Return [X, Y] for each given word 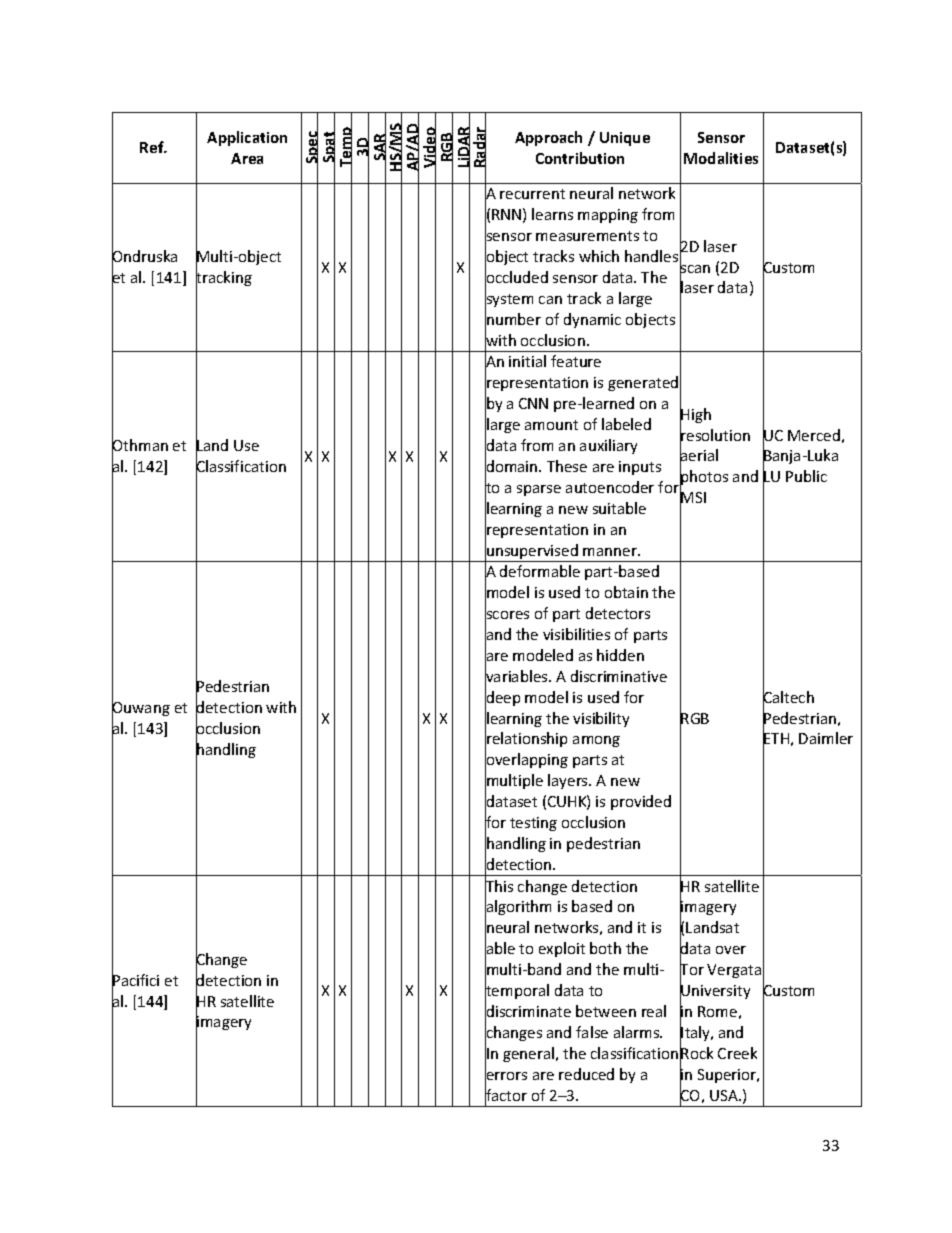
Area [247, 158]
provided [641, 802]
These [567, 466]
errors [506, 1076]
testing [533, 824]
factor [506, 1095]
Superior [728, 1076]
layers [569, 781]
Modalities [721, 158]
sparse [539, 490]
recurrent [532, 194]
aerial [699, 456]
